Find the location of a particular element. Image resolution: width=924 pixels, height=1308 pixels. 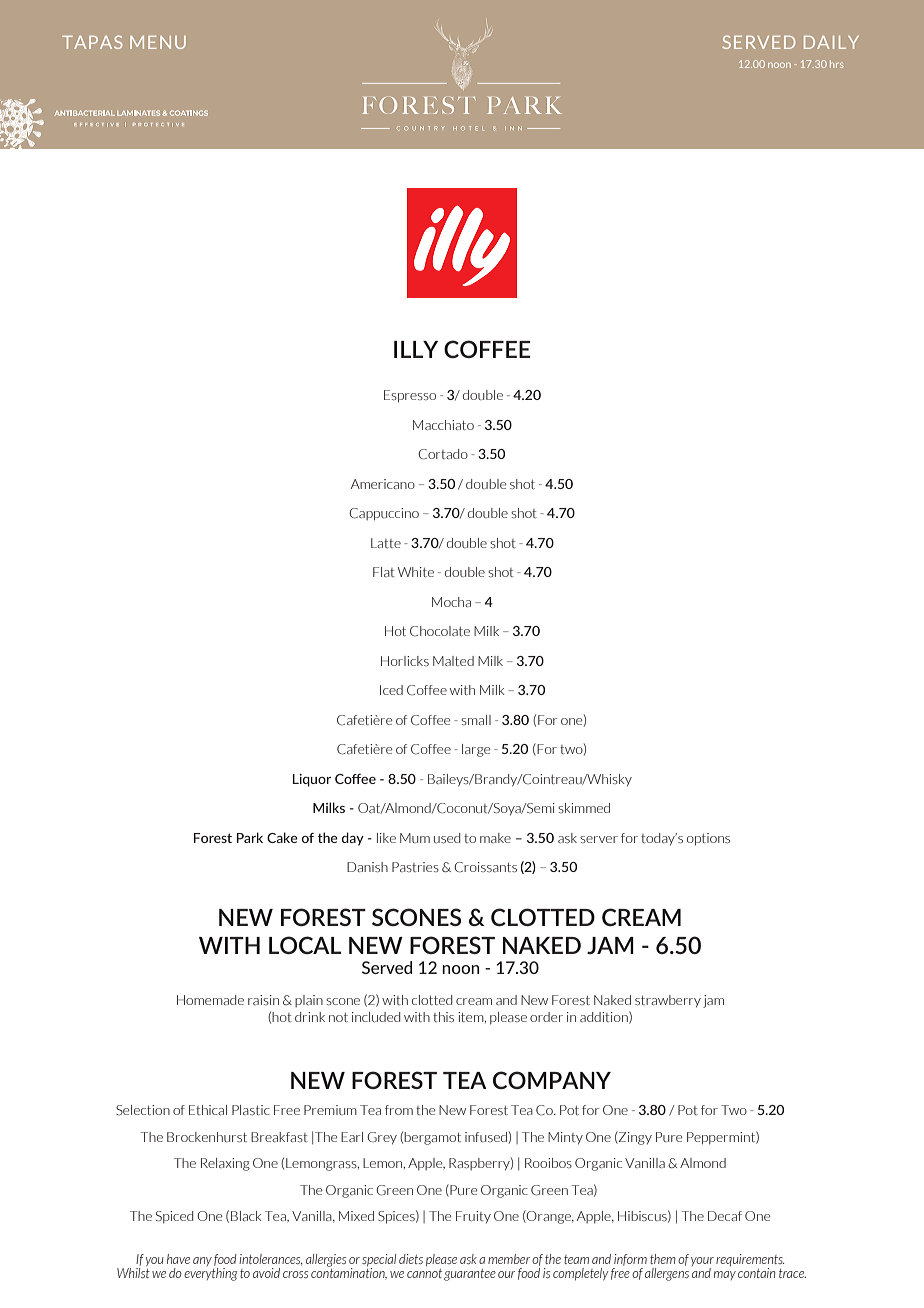

hrs is located at coordinates (837, 64).
